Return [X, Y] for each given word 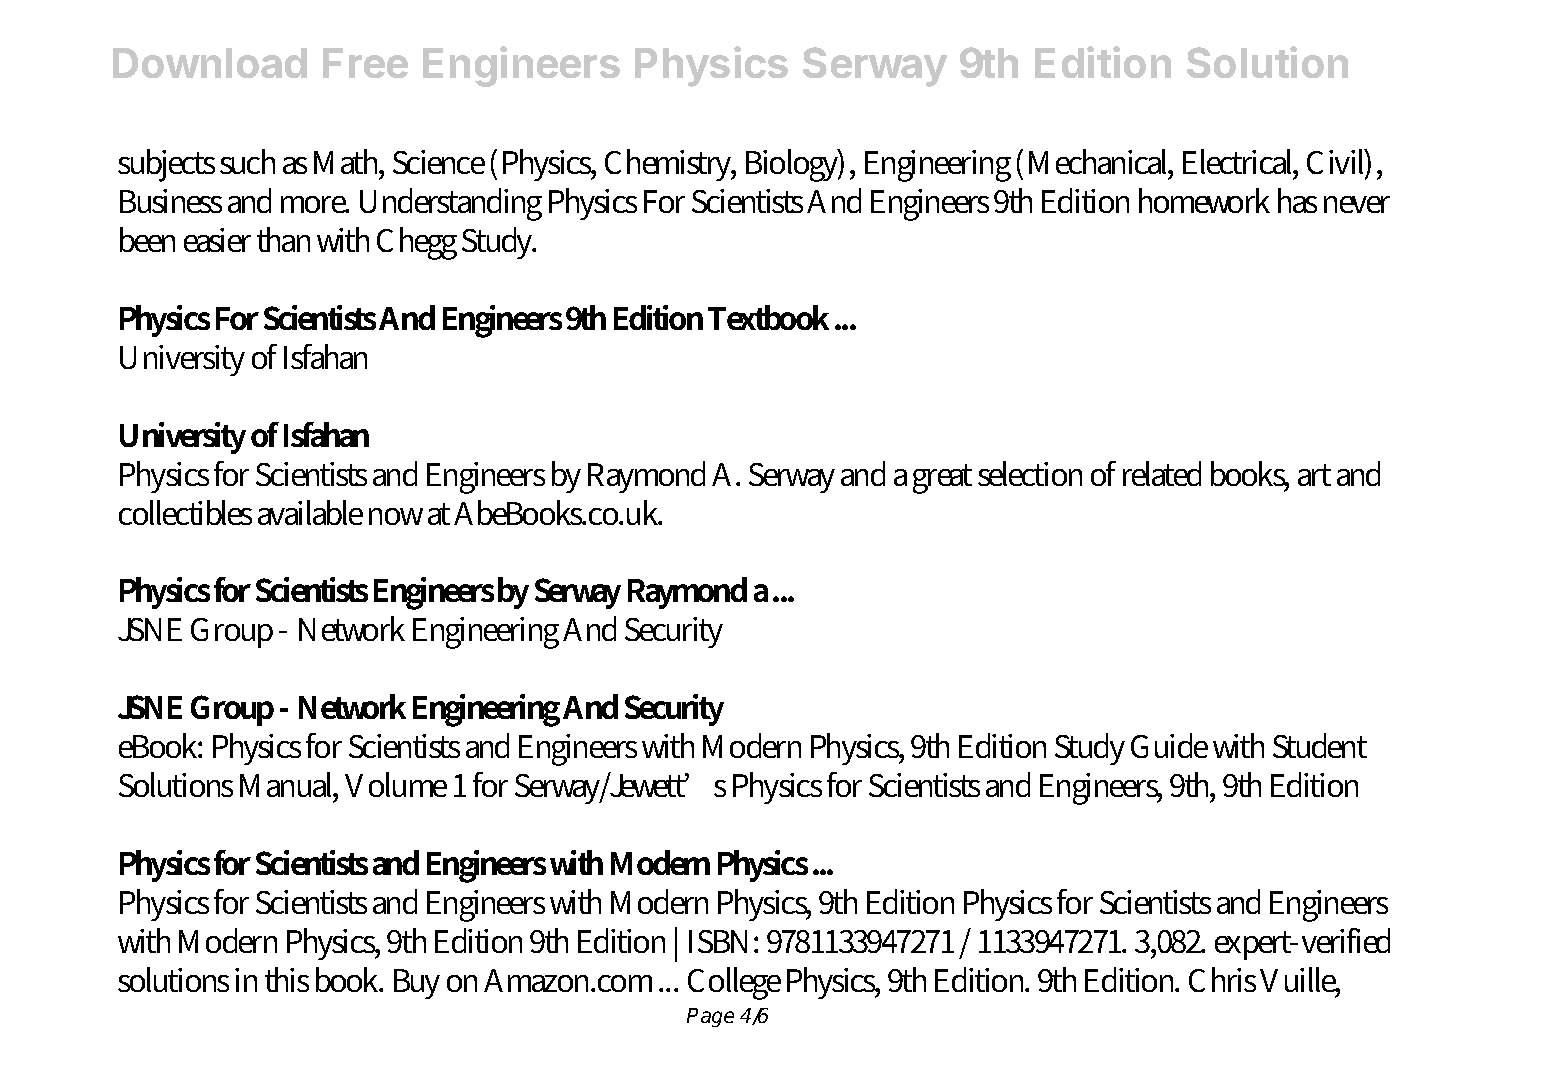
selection [1030, 473]
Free [365, 63]
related [1162, 473]
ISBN [722, 941]
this [287, 979]
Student [1320, 745]
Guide [1169, 745]
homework [1204, 200]
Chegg [417, 243]
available [310, 512]
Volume [396, 784]
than [283, 239]
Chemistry [670, 165]
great [942, 479]
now [396, 516]
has [1297, 200]
